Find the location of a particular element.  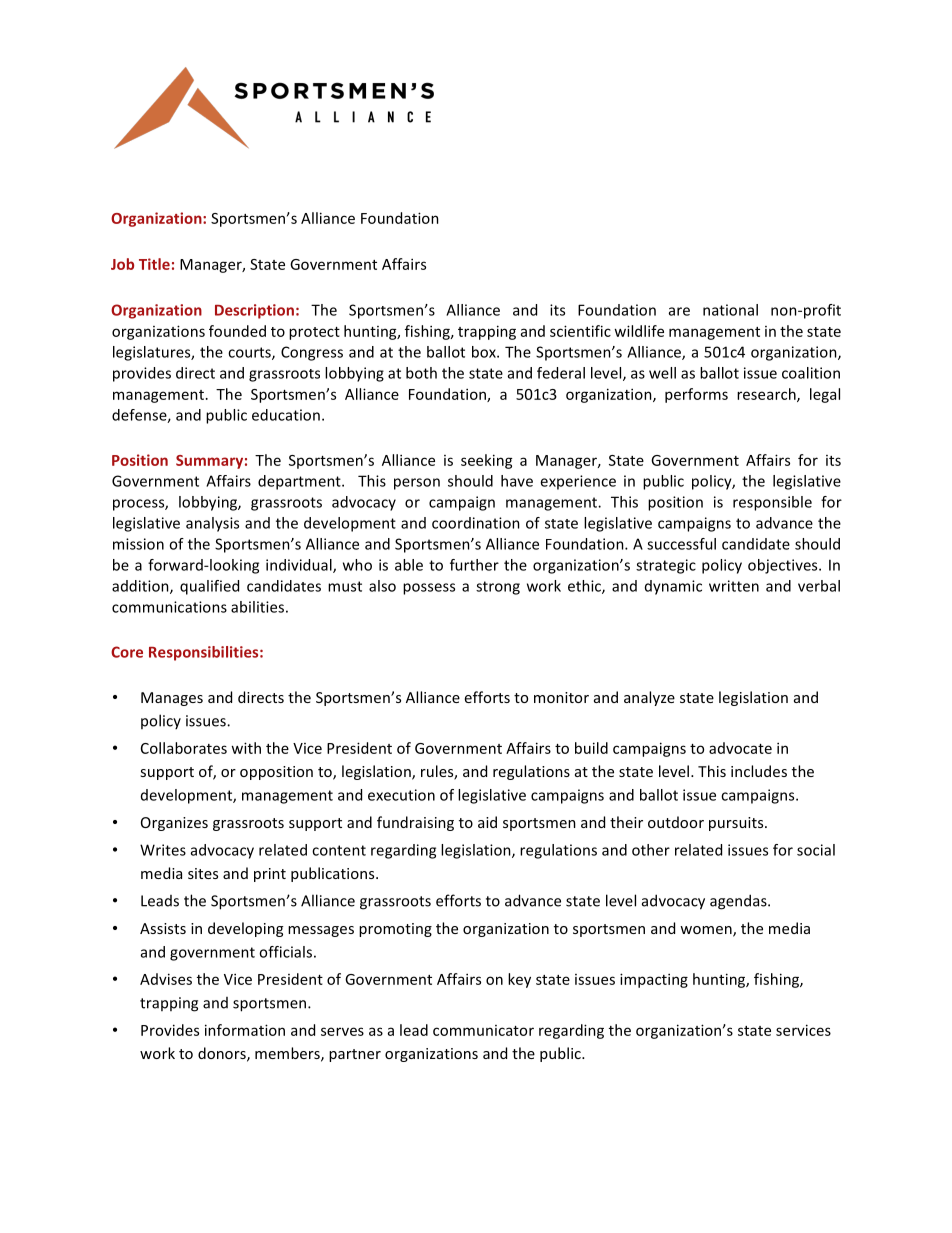

communicator is located at coordinates (483, 1030).
